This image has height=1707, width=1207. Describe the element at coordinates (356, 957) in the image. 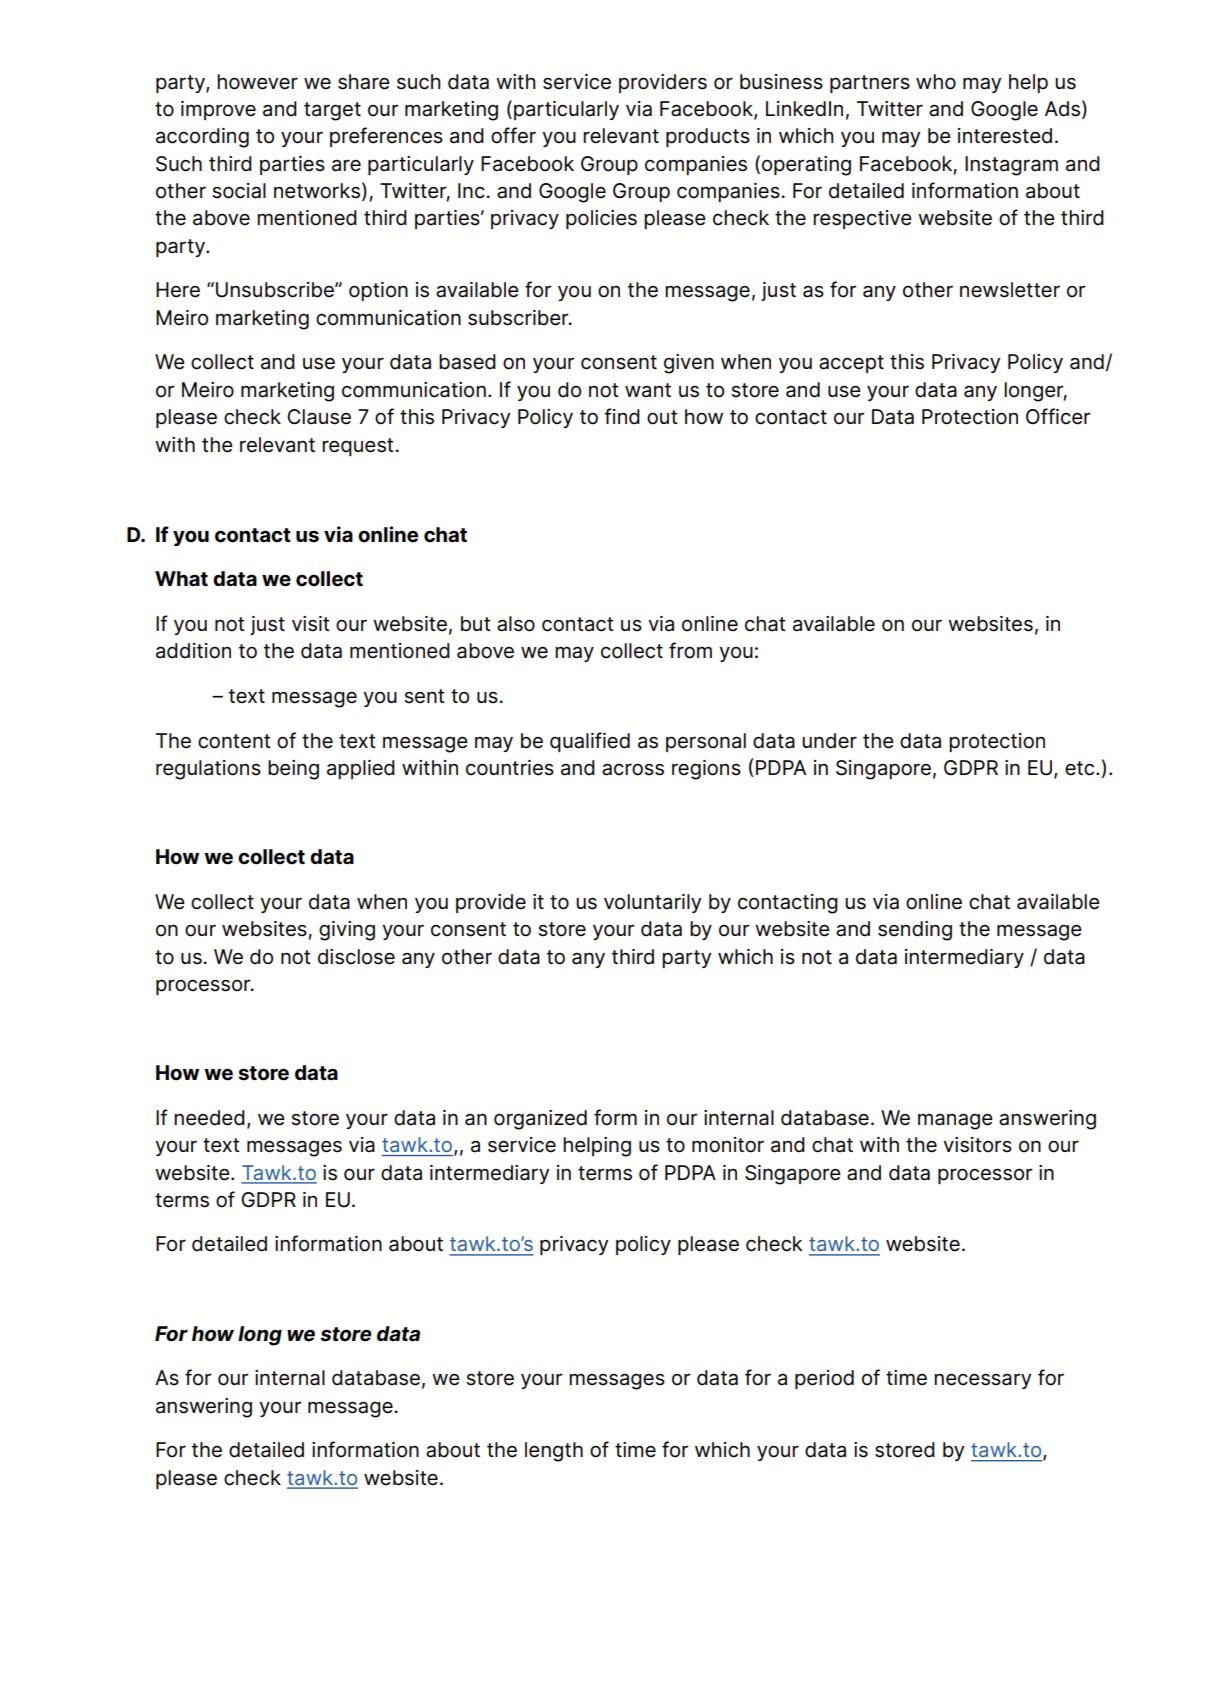

I see `disclose` at that location.
